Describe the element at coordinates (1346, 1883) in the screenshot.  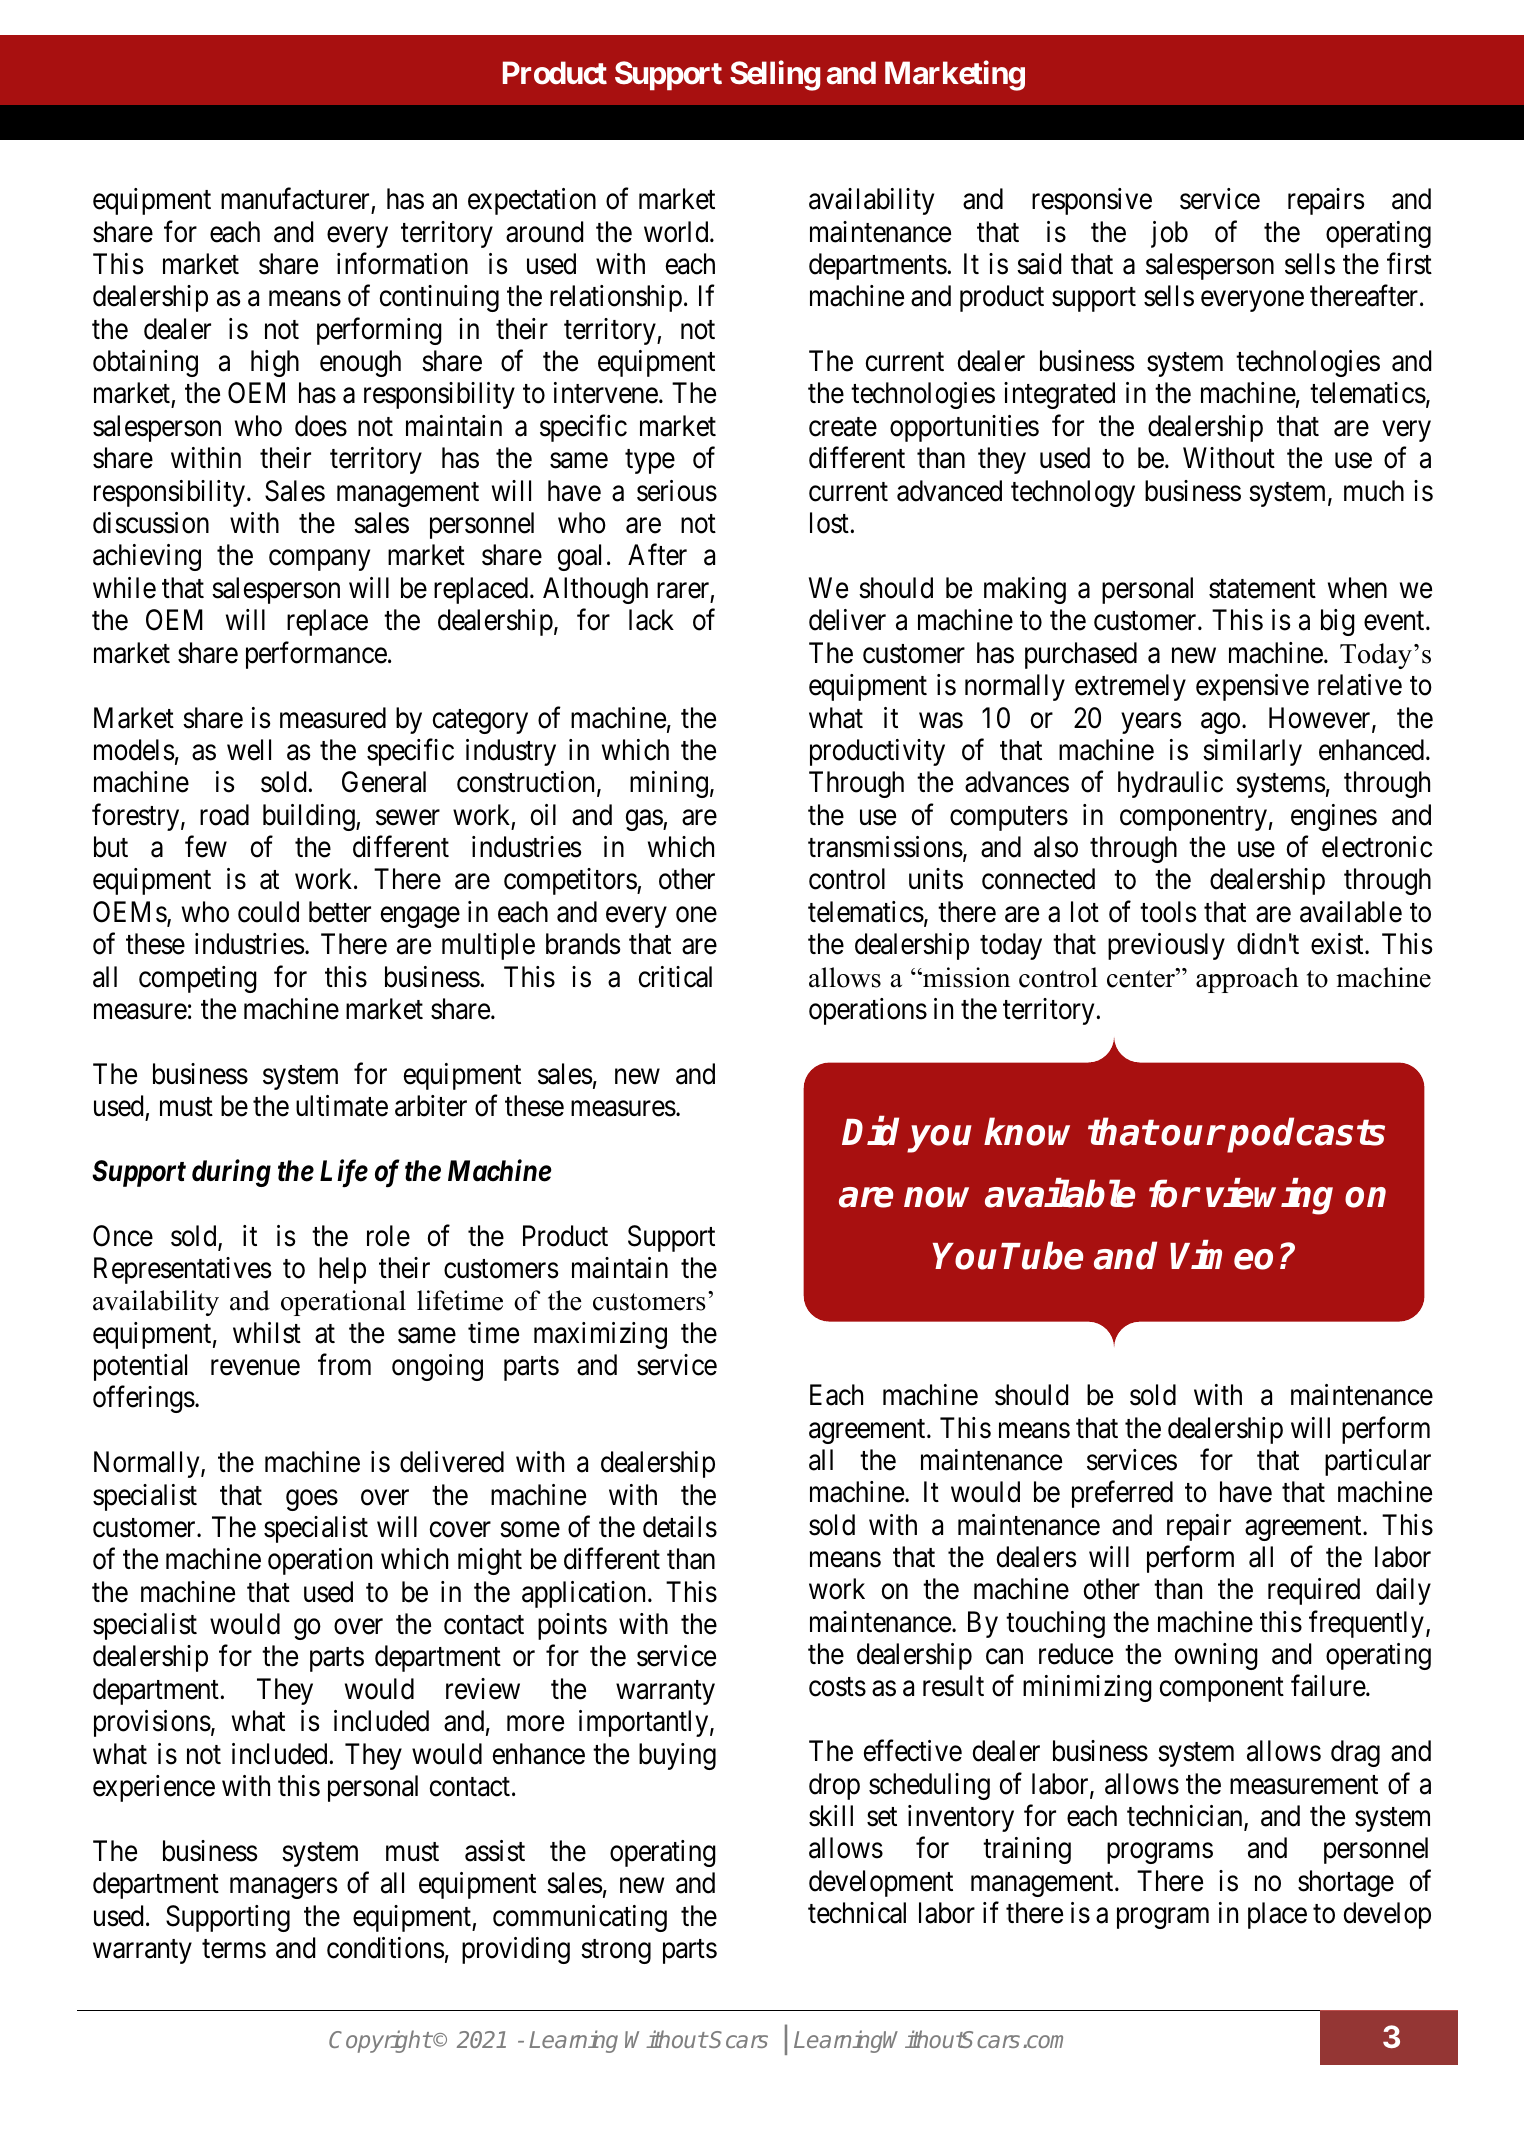
I see `shortage` at that location.
